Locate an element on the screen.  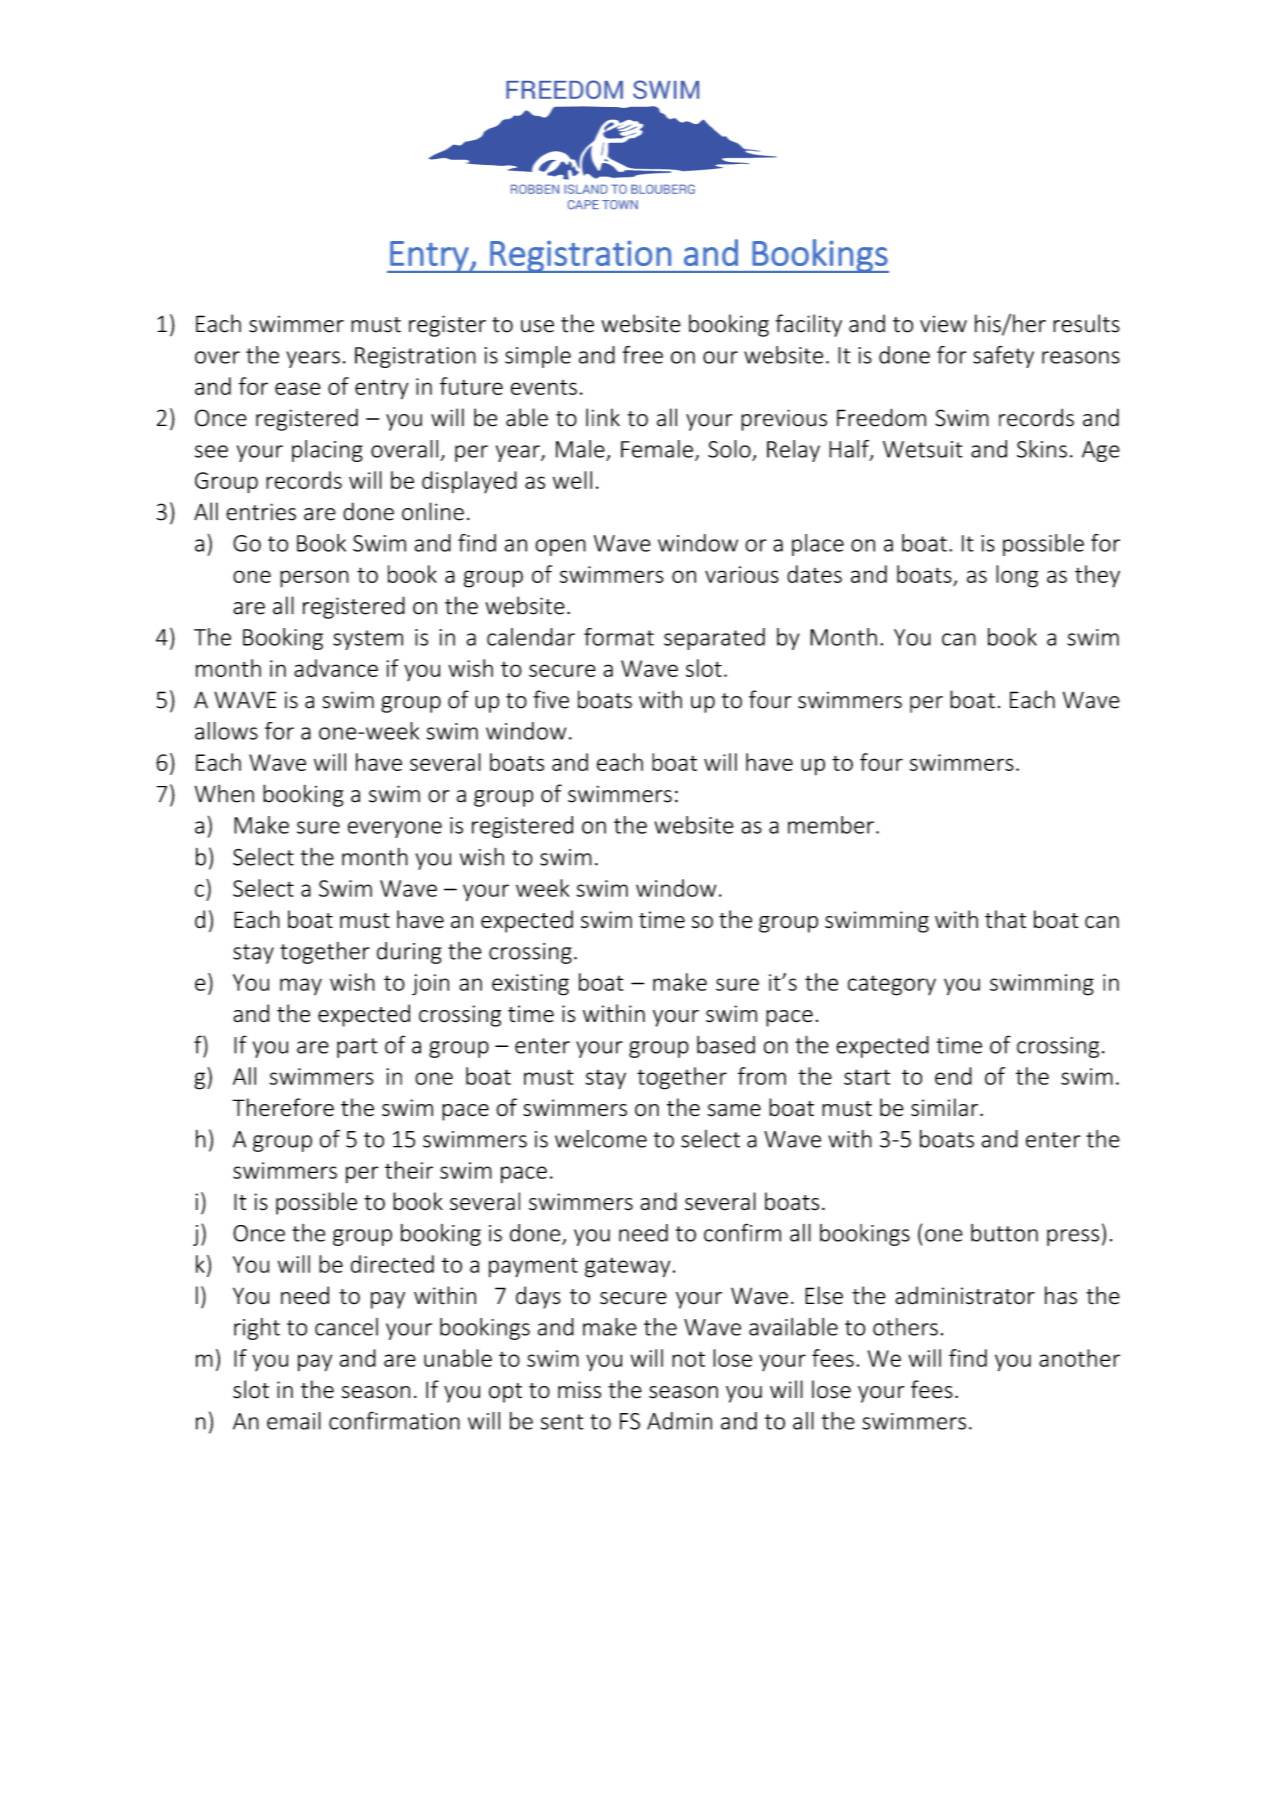
link is located at coordinates (603, 417).
